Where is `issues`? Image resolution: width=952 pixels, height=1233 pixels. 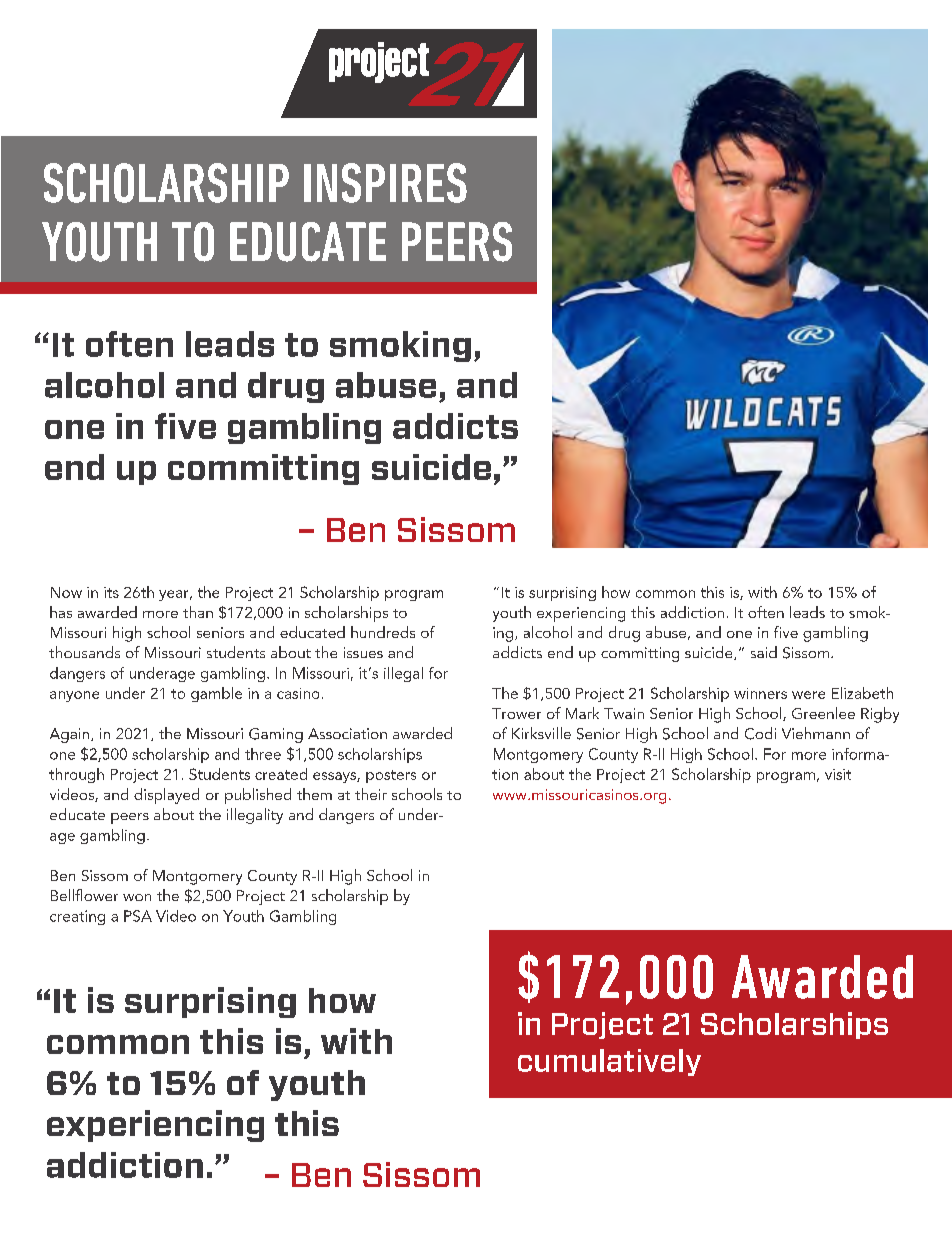
issues is located at coordinates (363, 652).
